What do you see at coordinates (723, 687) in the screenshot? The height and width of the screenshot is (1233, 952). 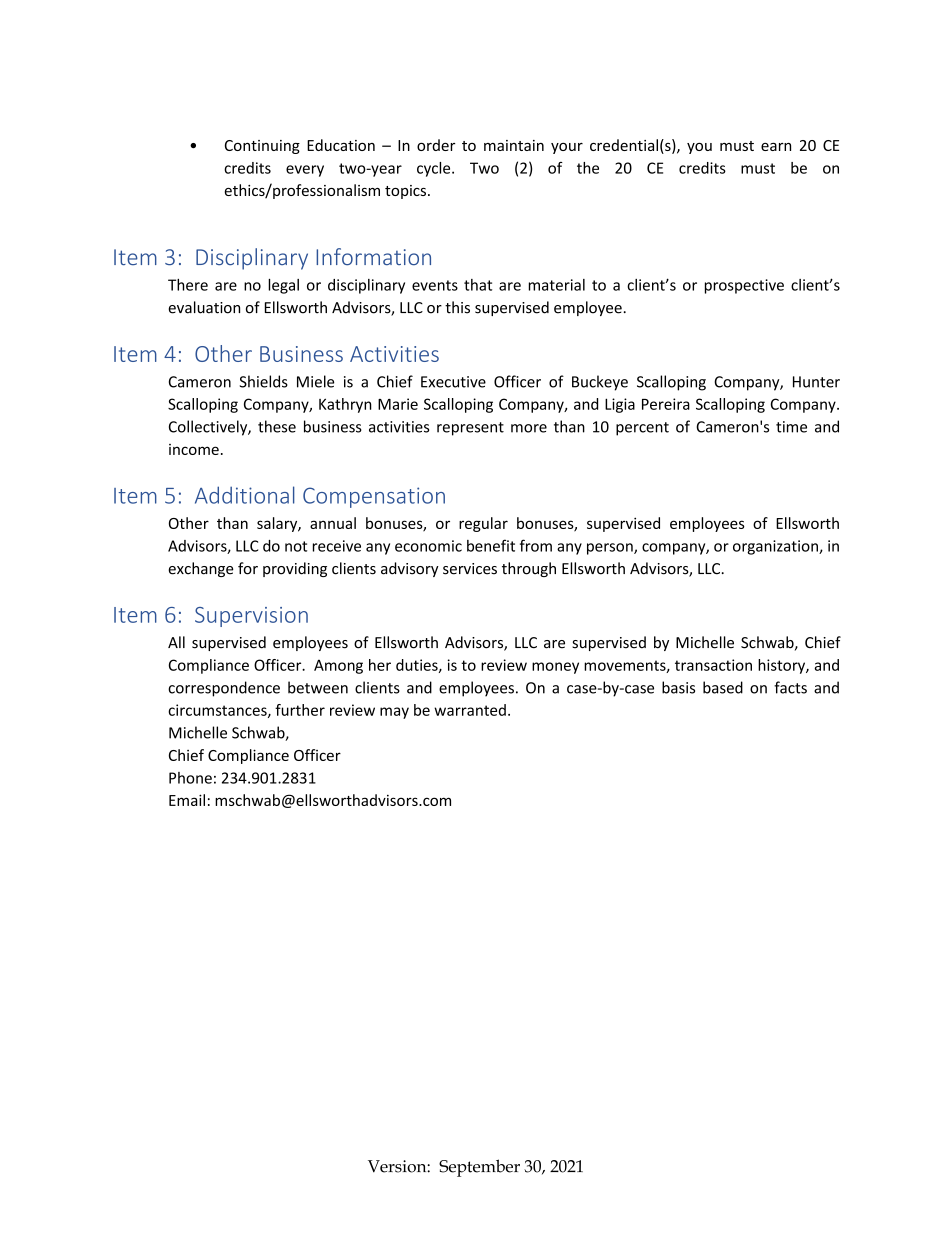 I see `based` at bounding box center [723, 687].
